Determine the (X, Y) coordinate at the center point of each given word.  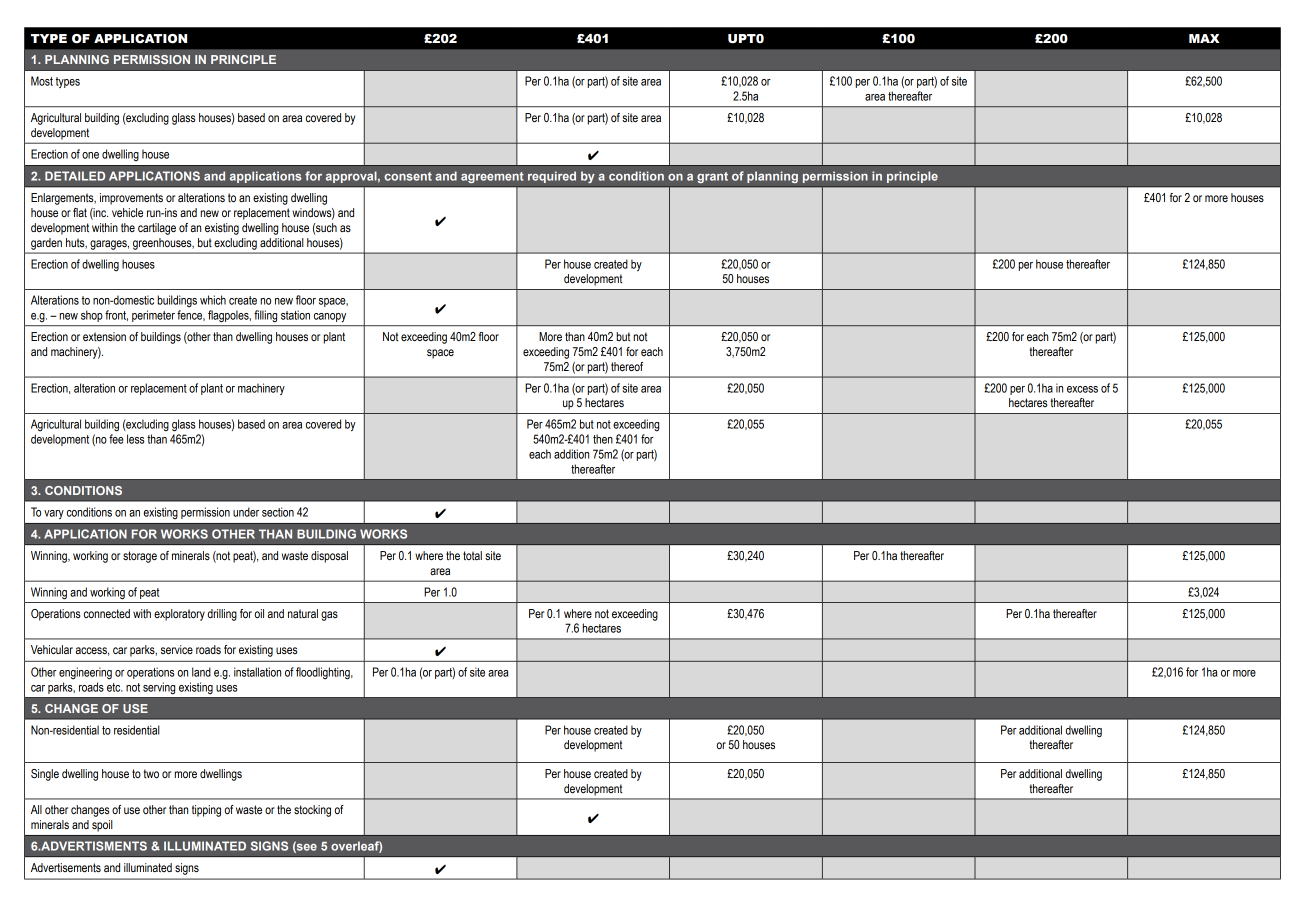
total (472, 555)
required (552, 177)
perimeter (153, 316)
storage (140, 557)
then (603, 439)
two (151, 773)
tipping (206, 811)
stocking (312, 811)
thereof (627, 366)
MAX (1204, 38)
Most (42, 81)
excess (1082, 389)
